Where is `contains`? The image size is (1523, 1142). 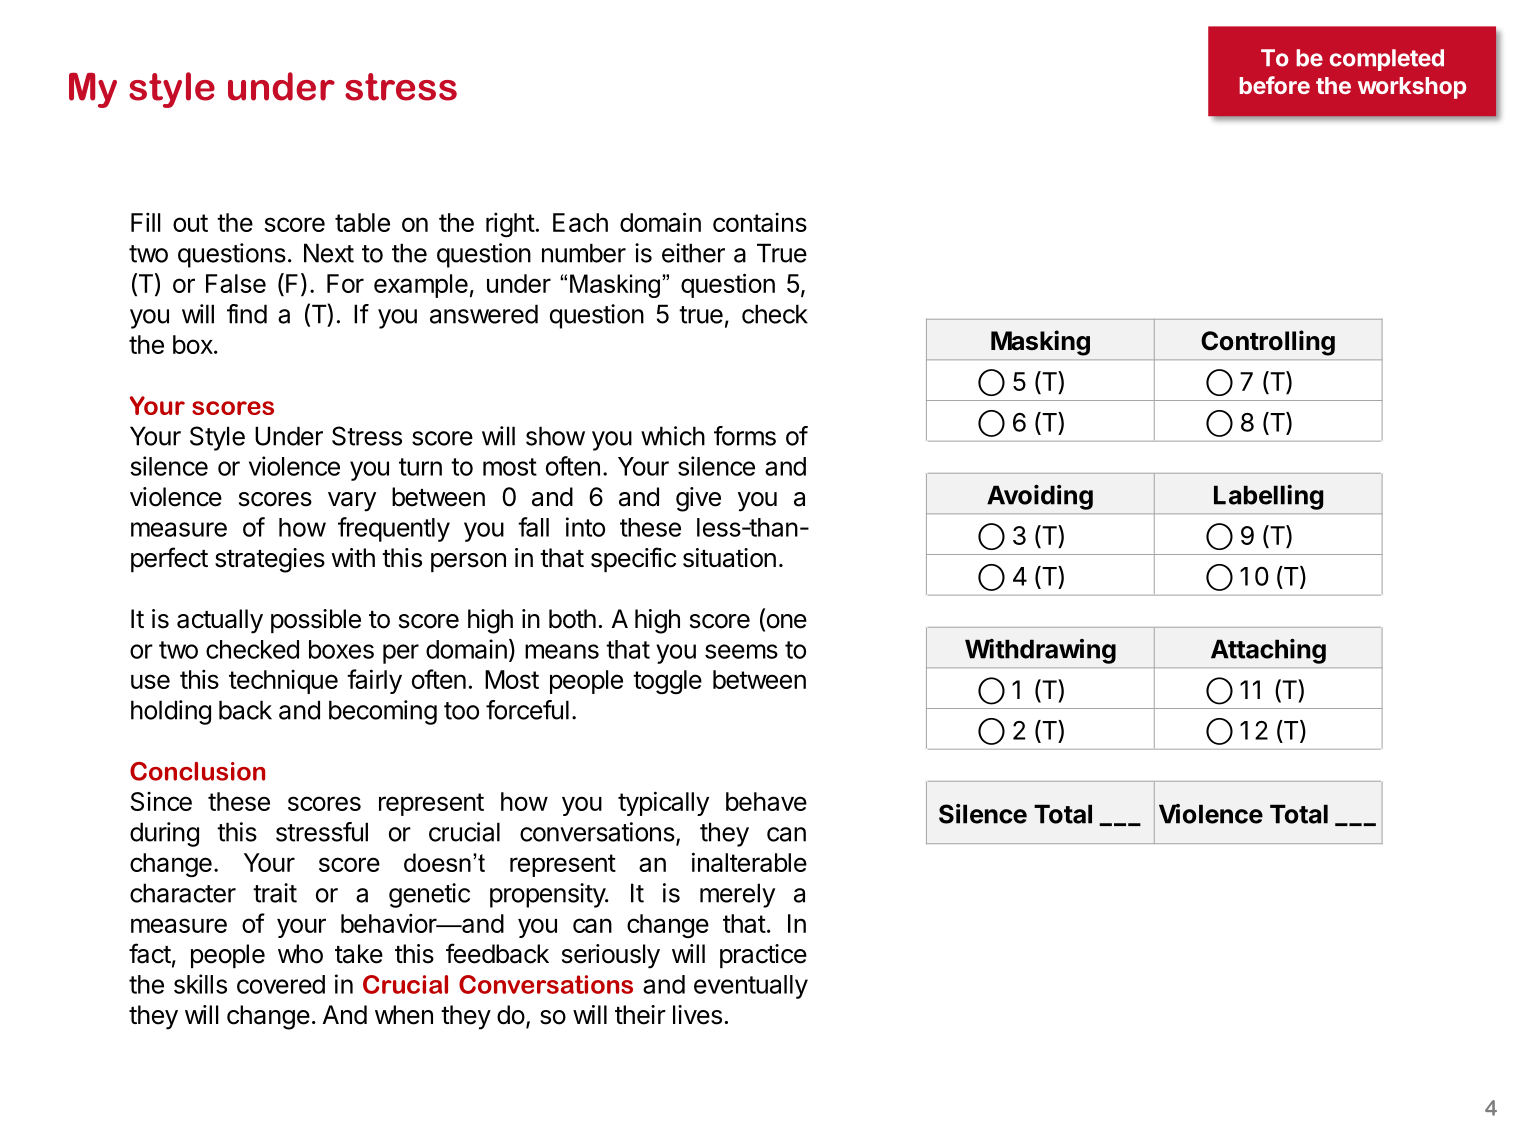 contains is located at coordinates (760, 222).
